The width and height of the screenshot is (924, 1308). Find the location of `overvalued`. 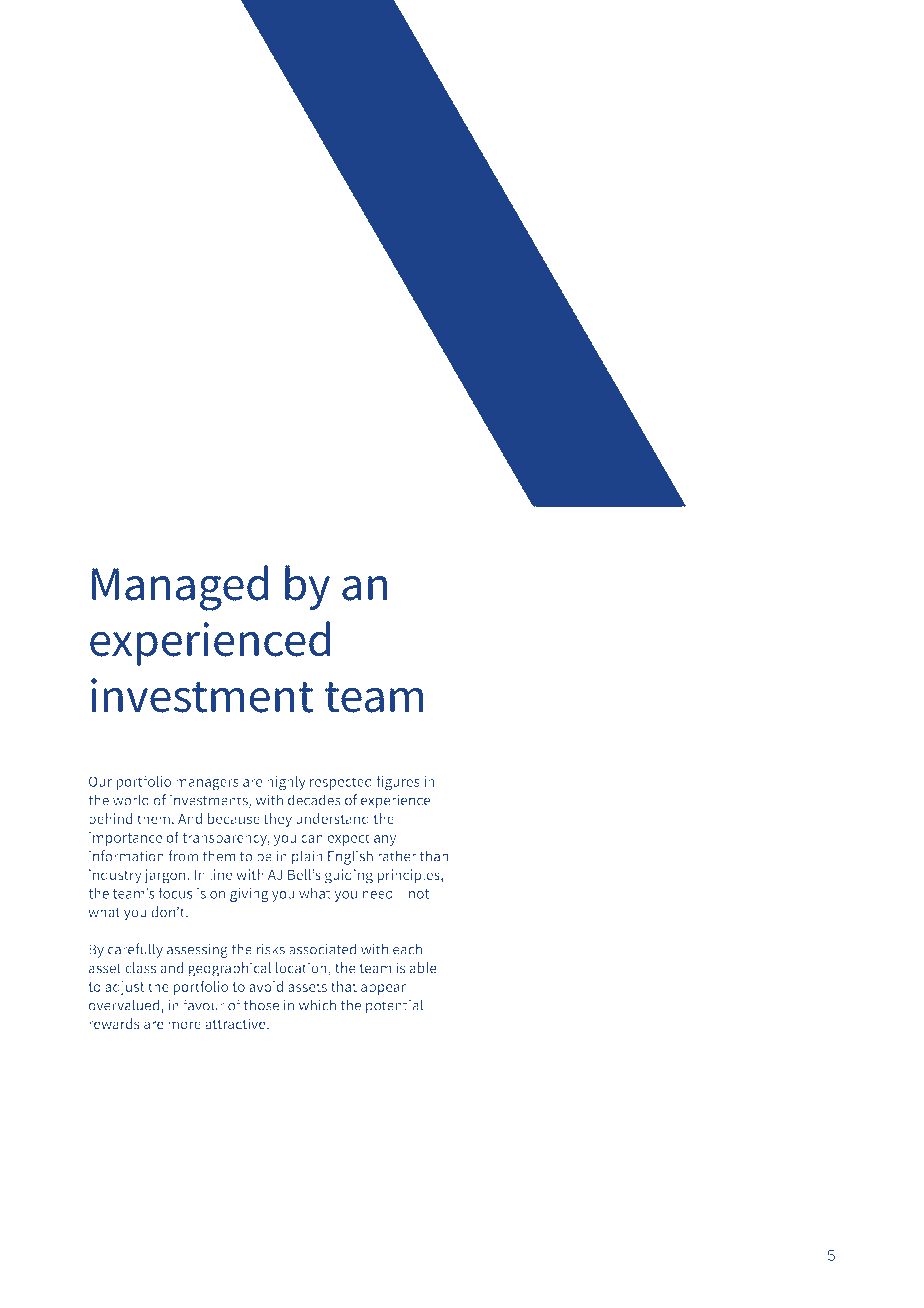

overvalued is located at coordinates (125, 1006).
